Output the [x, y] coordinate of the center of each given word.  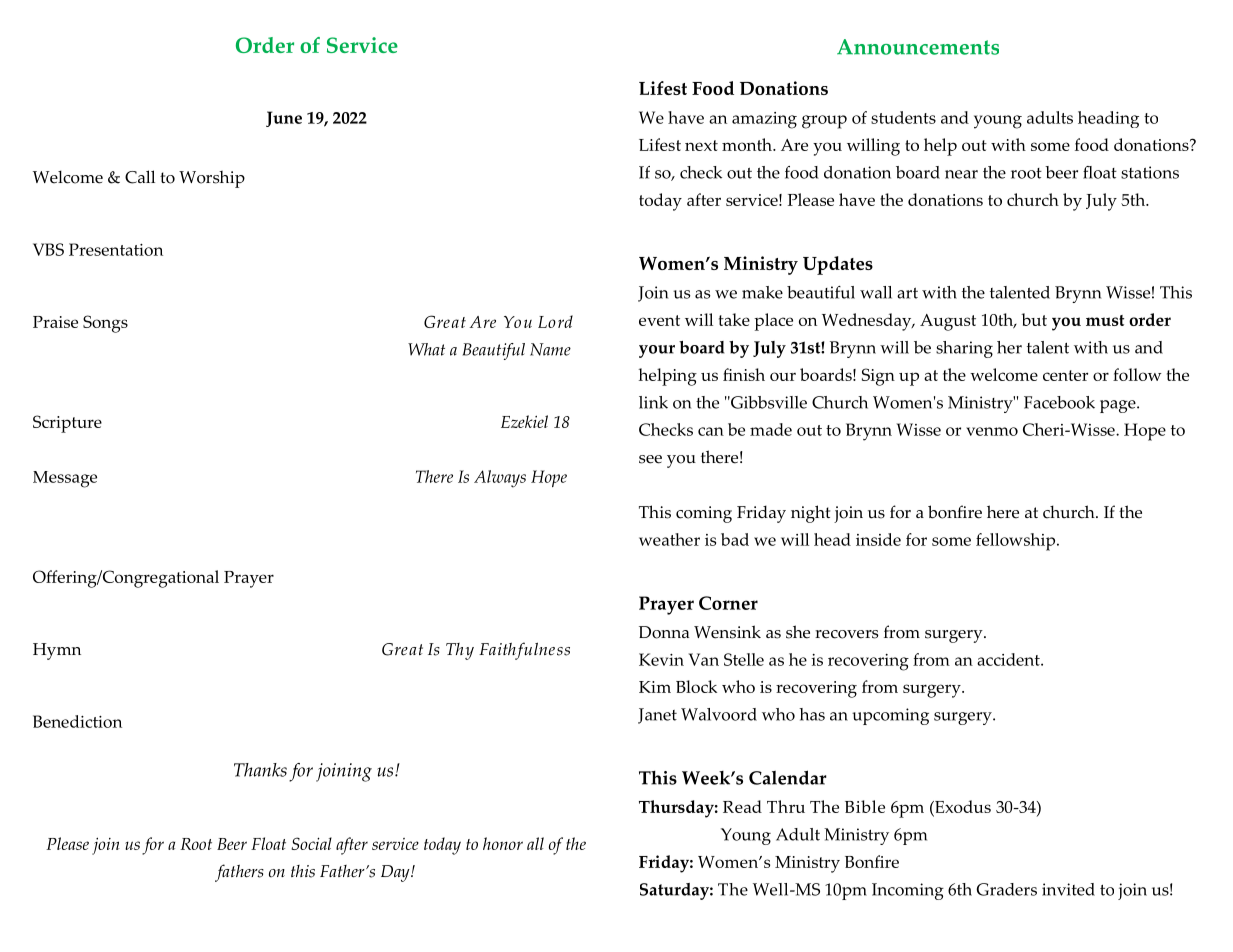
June [284, 119]
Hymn [57, 651]
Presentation [116, 249]
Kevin [661, 659]
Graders [1006, 889]
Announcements [918, 47]
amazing [764, 120]
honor [503, 843]
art [907, 293]
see [650, 459]
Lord [555, 321]
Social [311, 843]
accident [1009, 659]
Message [65, 479]
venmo [992, 431]
